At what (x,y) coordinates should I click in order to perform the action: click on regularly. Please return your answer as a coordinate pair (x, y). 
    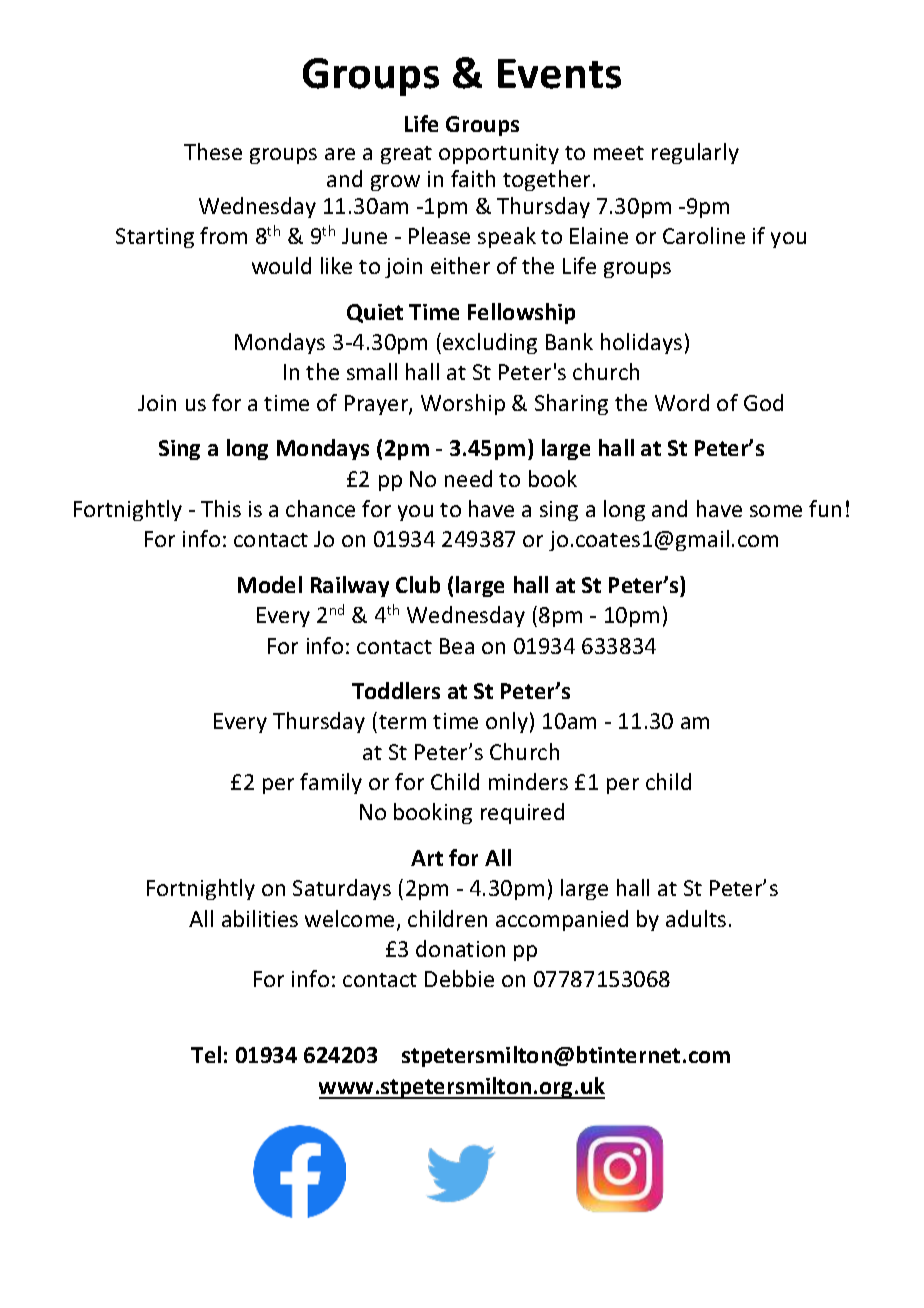
    Looking at the image, I should click on (695, 153).
